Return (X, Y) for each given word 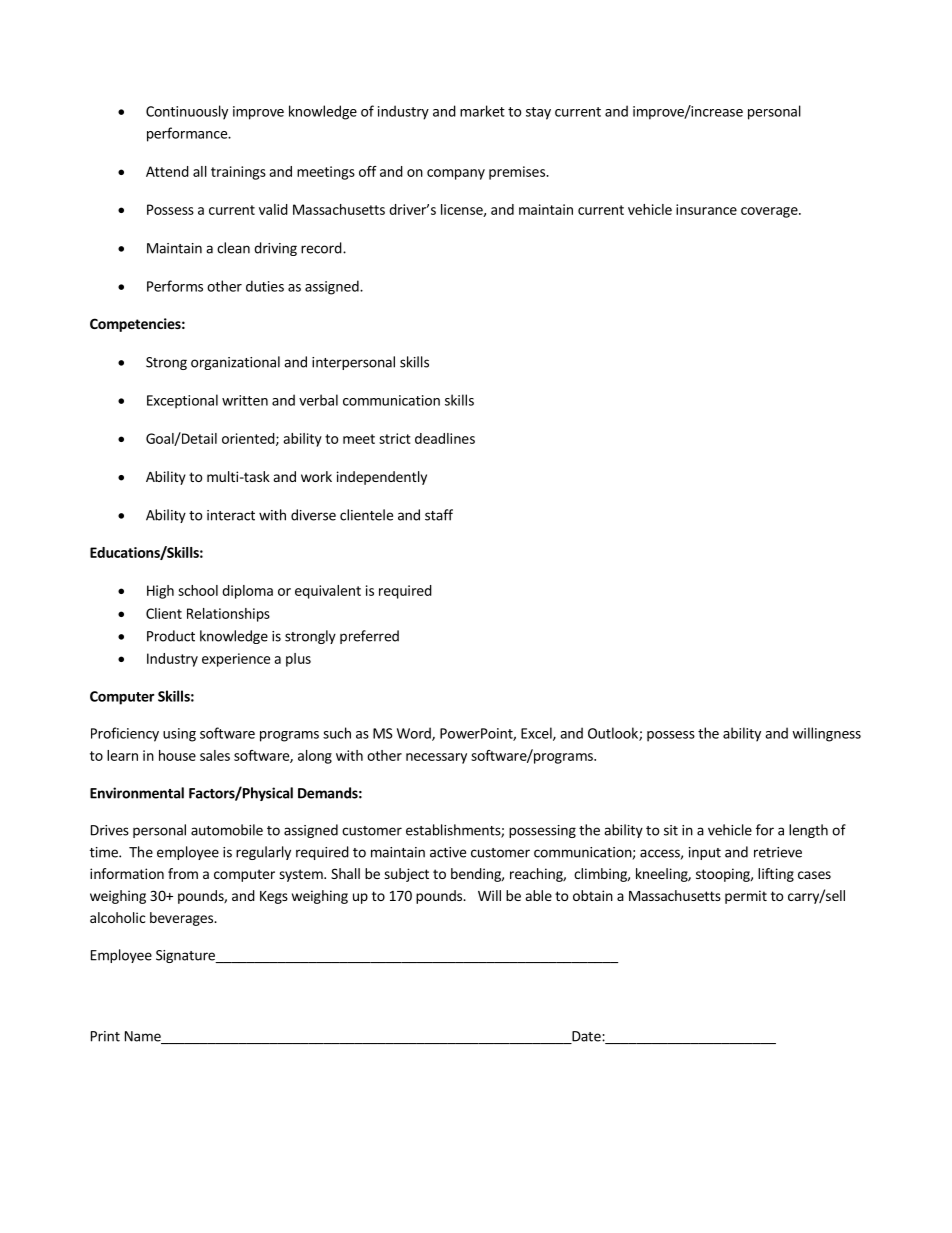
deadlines (445, 438)
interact (231, 515)
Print (105, 1036)
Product (171, 636)
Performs (175, 286)
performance (188, 134)
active (448, 852)
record (321, 248)
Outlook (614, 734)
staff (439, 515)
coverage (770, 212)
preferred (369, 637)
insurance (706, 209)
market (482, 111)
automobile (227, 830)
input (705, 853)
